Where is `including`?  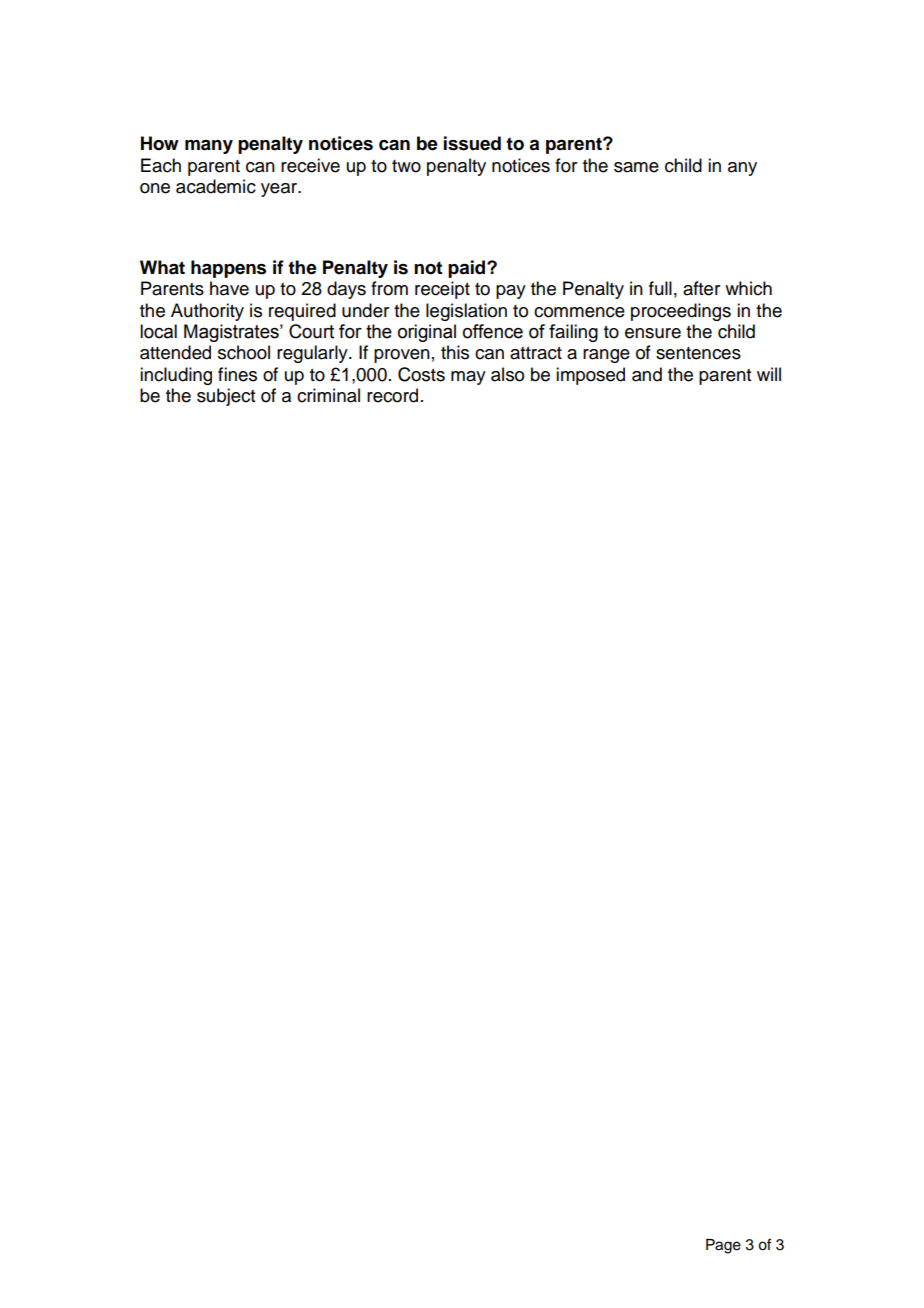
including is located at coordinates (176, 376).
